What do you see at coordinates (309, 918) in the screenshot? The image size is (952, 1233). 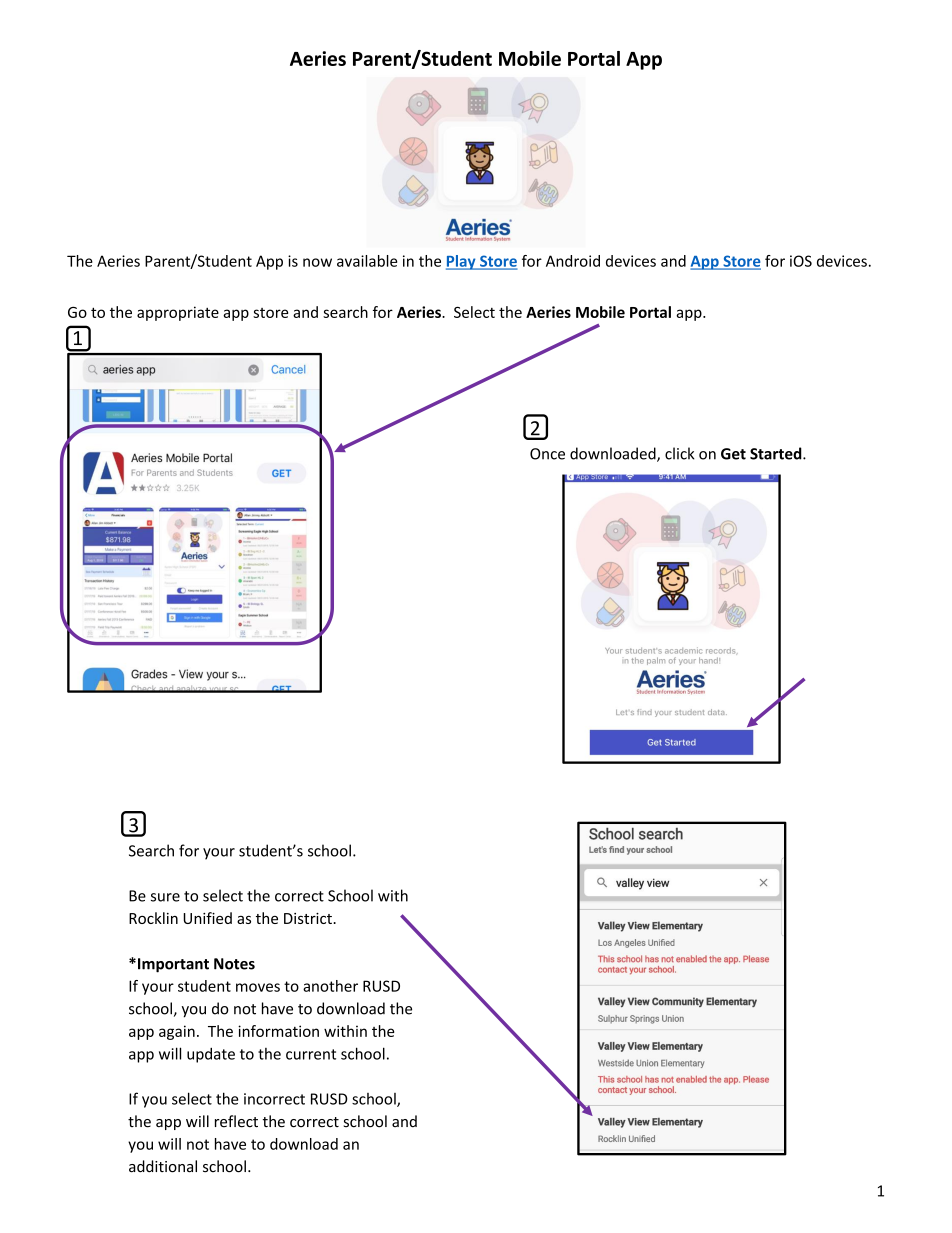 I see `District` at bounding box center [309, 918].
